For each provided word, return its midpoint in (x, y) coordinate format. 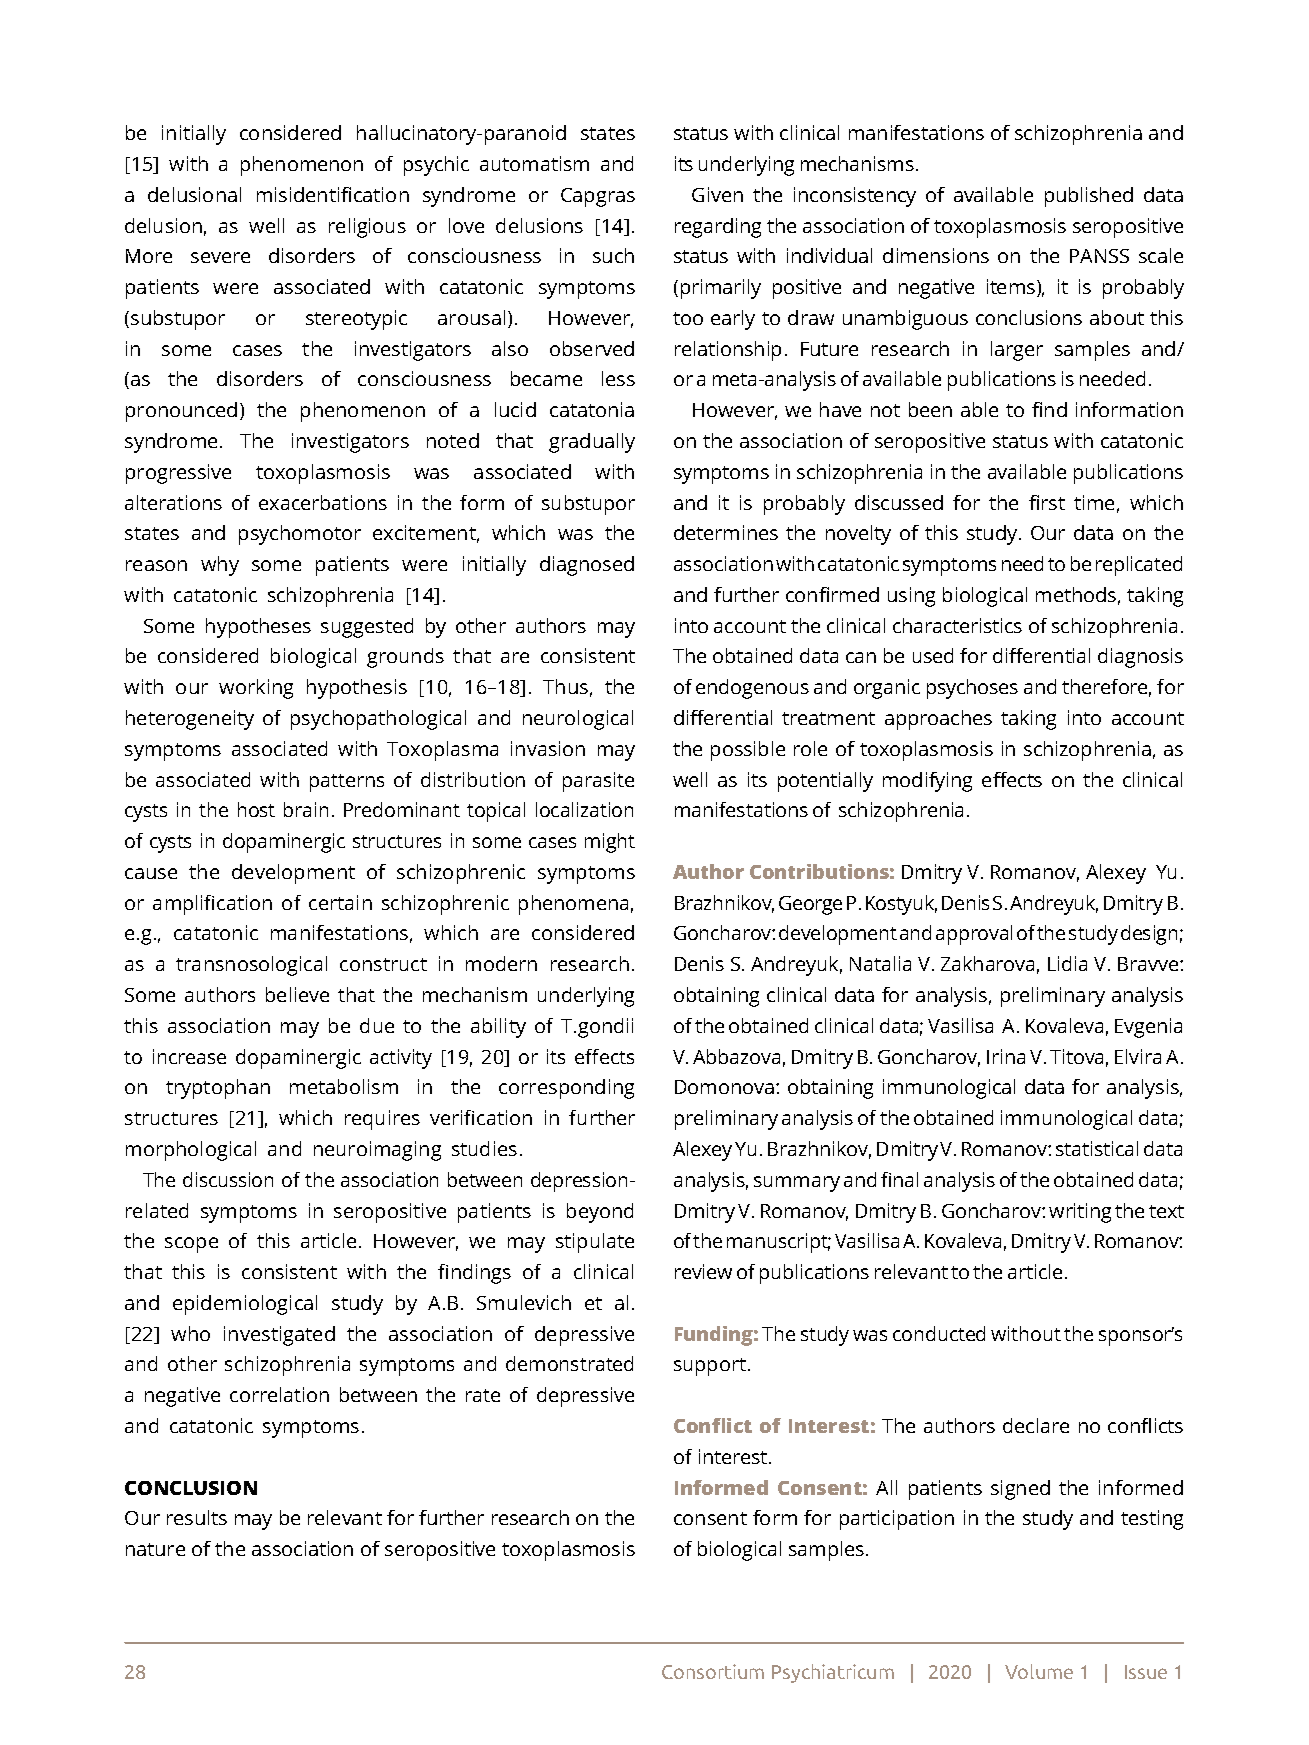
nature (155, 1549)
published (1089, 197)
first (1047, 502)
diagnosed (587, 566)
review (703, 1271)
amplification (212, 905)
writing (1080, 1213)
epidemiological (245, 1305)
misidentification (333, 194)
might (610, 843)
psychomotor (300, 535)
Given (717, 194)
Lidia (1067, 963)
